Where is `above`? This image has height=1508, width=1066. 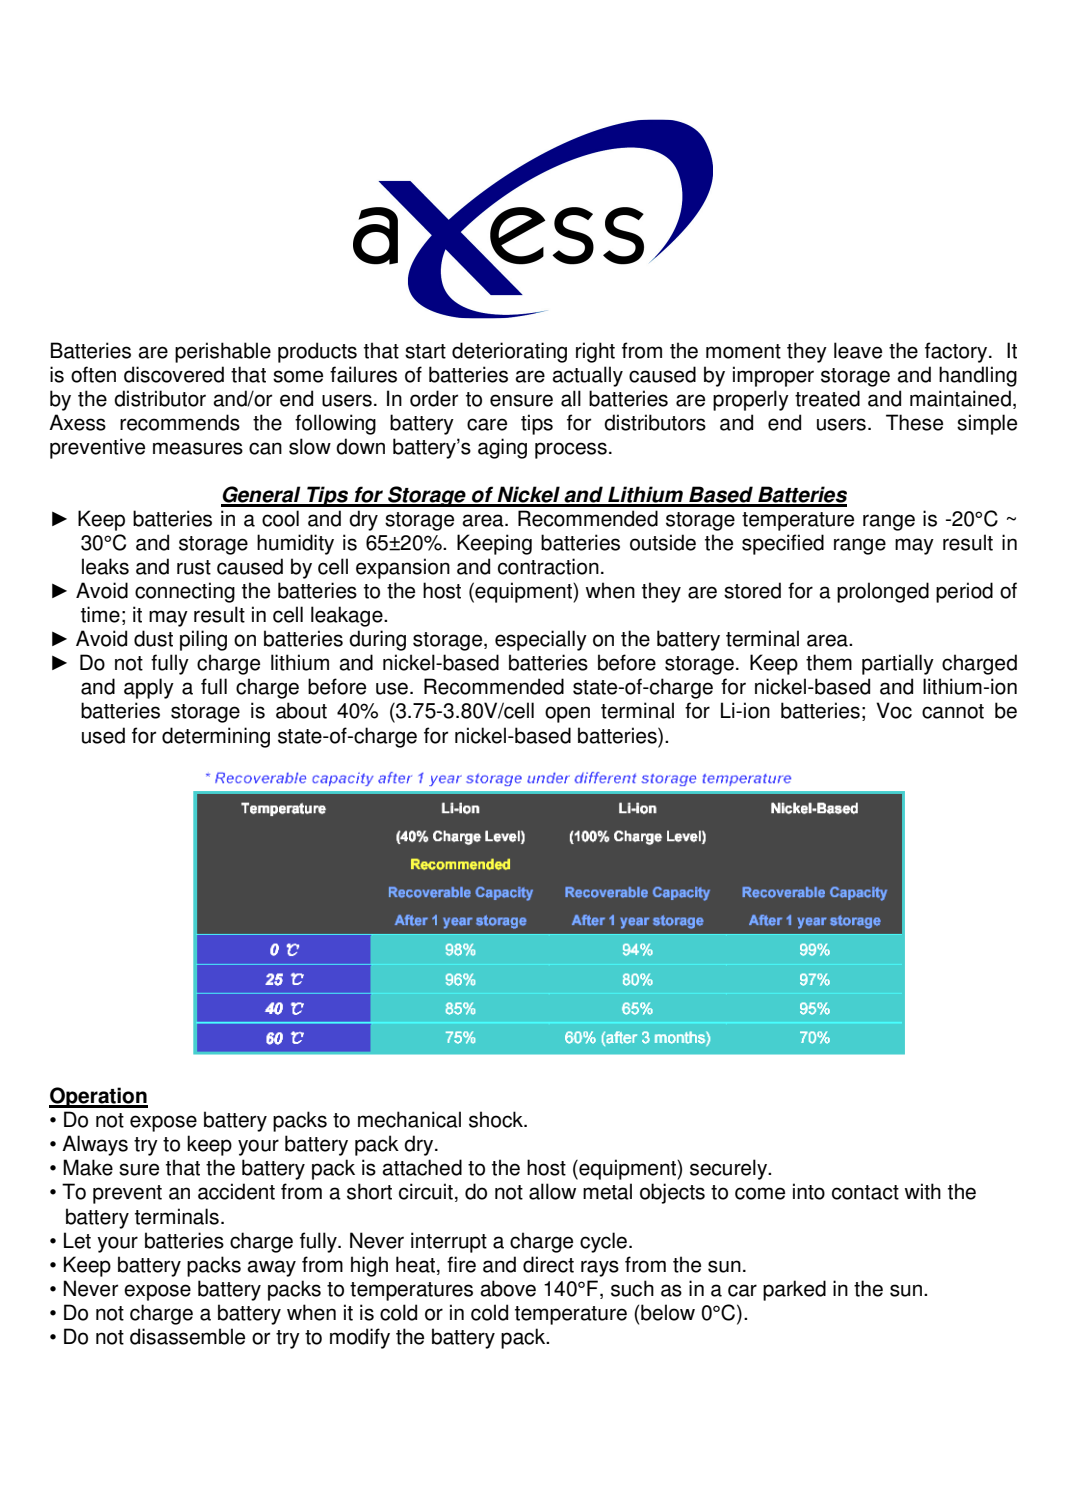
above is located at coordinates (508, 1288).
